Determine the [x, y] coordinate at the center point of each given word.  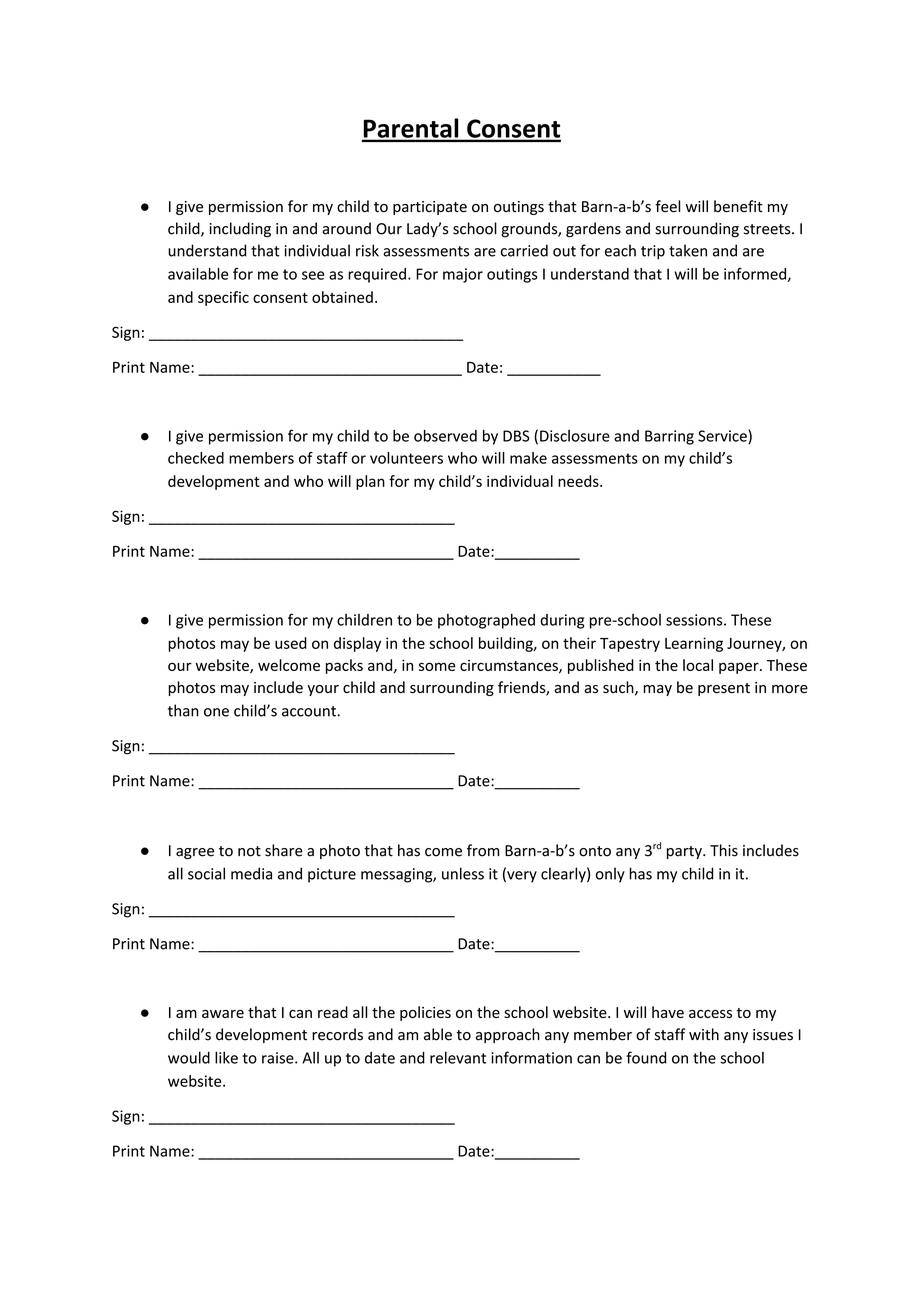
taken [688, 250]
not [249, 851]
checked [196, 458]
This [724, 850]
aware [223, 1013]
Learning [694, 644]
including [240, 230]
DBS [516, 436]
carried [524, 250]
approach [508, 1035]
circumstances [510, 666]
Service [723, 437]
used [291, 643]
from [483, 850]
